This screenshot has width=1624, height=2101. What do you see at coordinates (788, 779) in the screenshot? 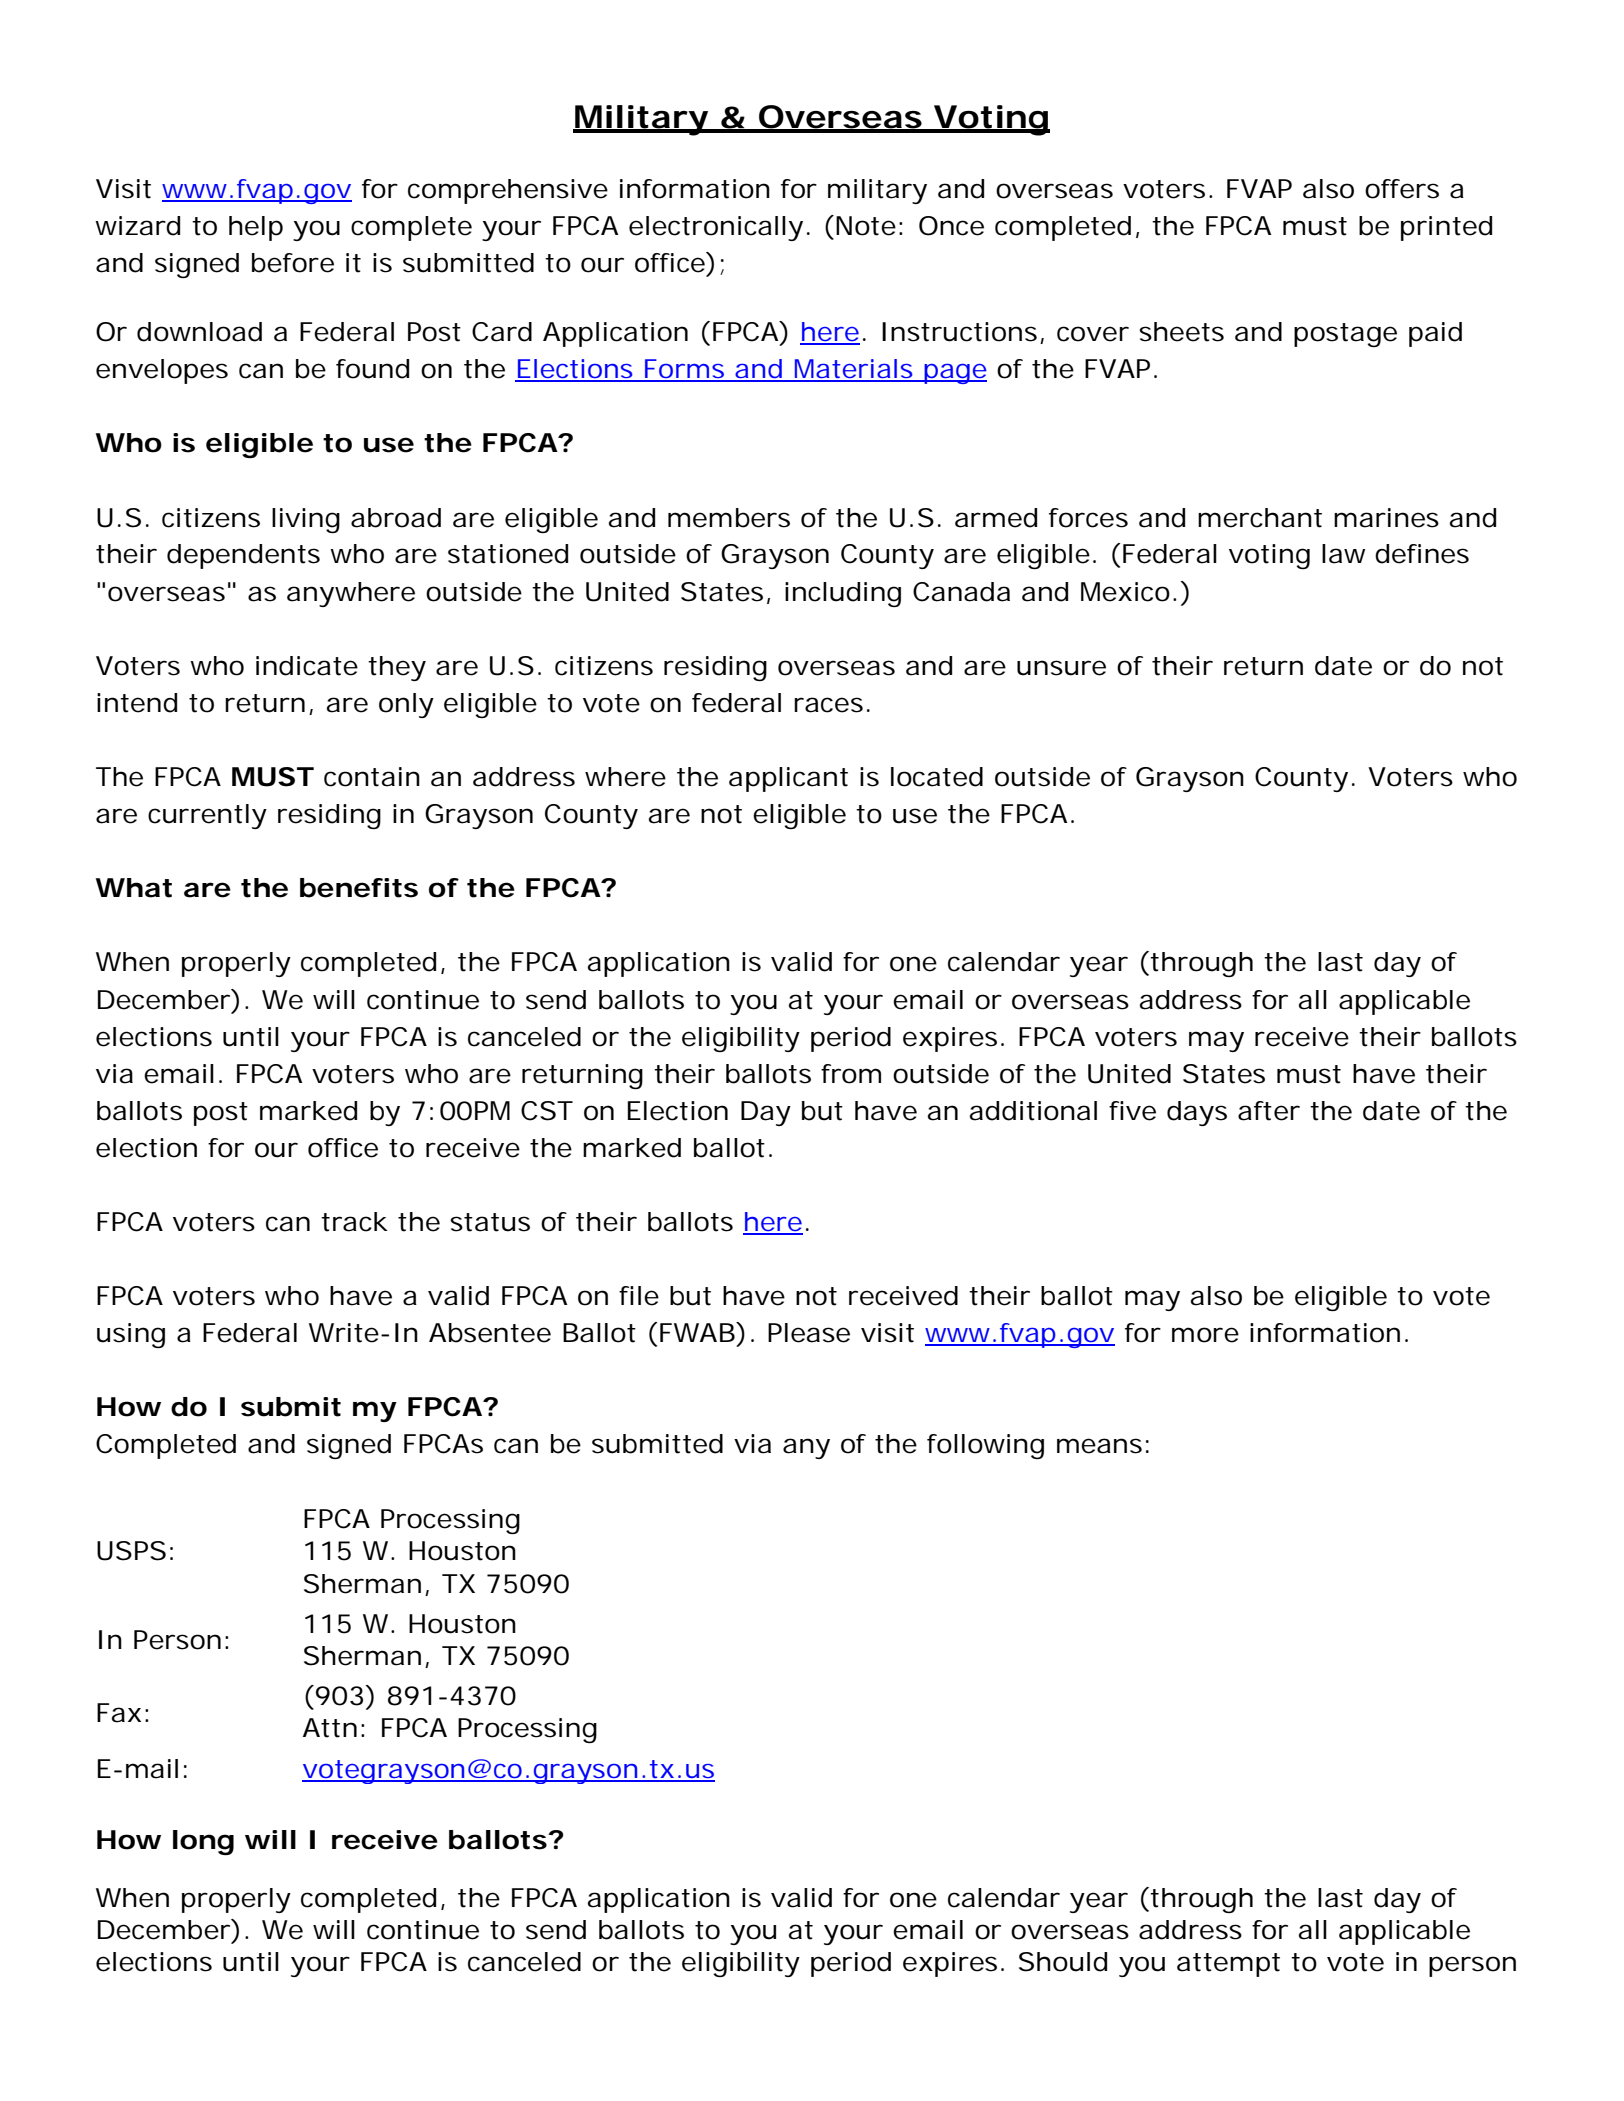
I see `applicant` at bounding box center [788, 779].
